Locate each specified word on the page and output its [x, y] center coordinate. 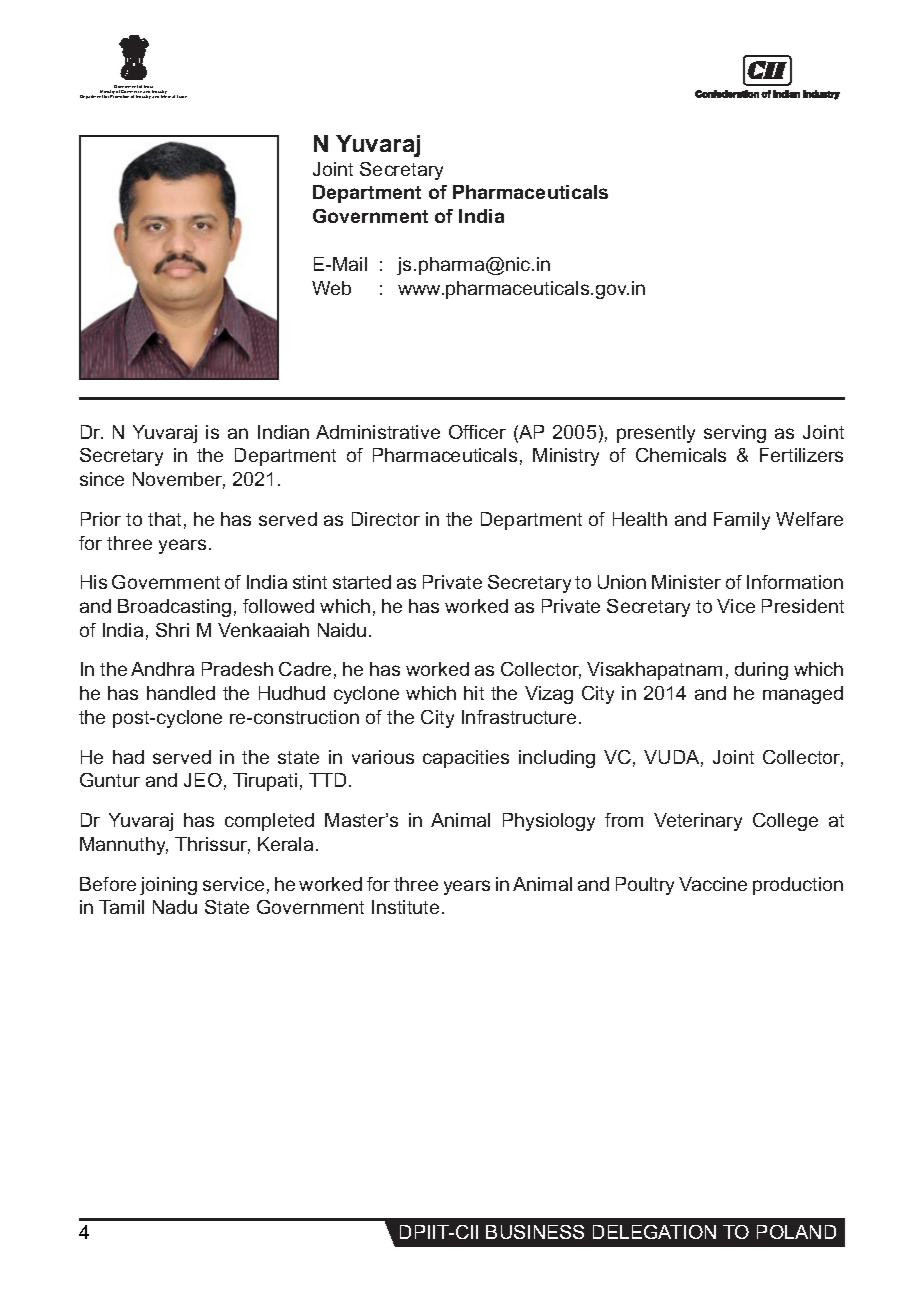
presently [656, 434]
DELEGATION [654, 1232]
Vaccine [713, 884]
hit [474, 693]
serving [735, 434]
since [102, 479]
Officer [477, 432]
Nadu [175, 907]
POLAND [796, 1232]
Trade [182, 96]
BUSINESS [535, 1232]
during [761, 671]
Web [331, 288]
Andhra [162, 669]
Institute [405, 907]
